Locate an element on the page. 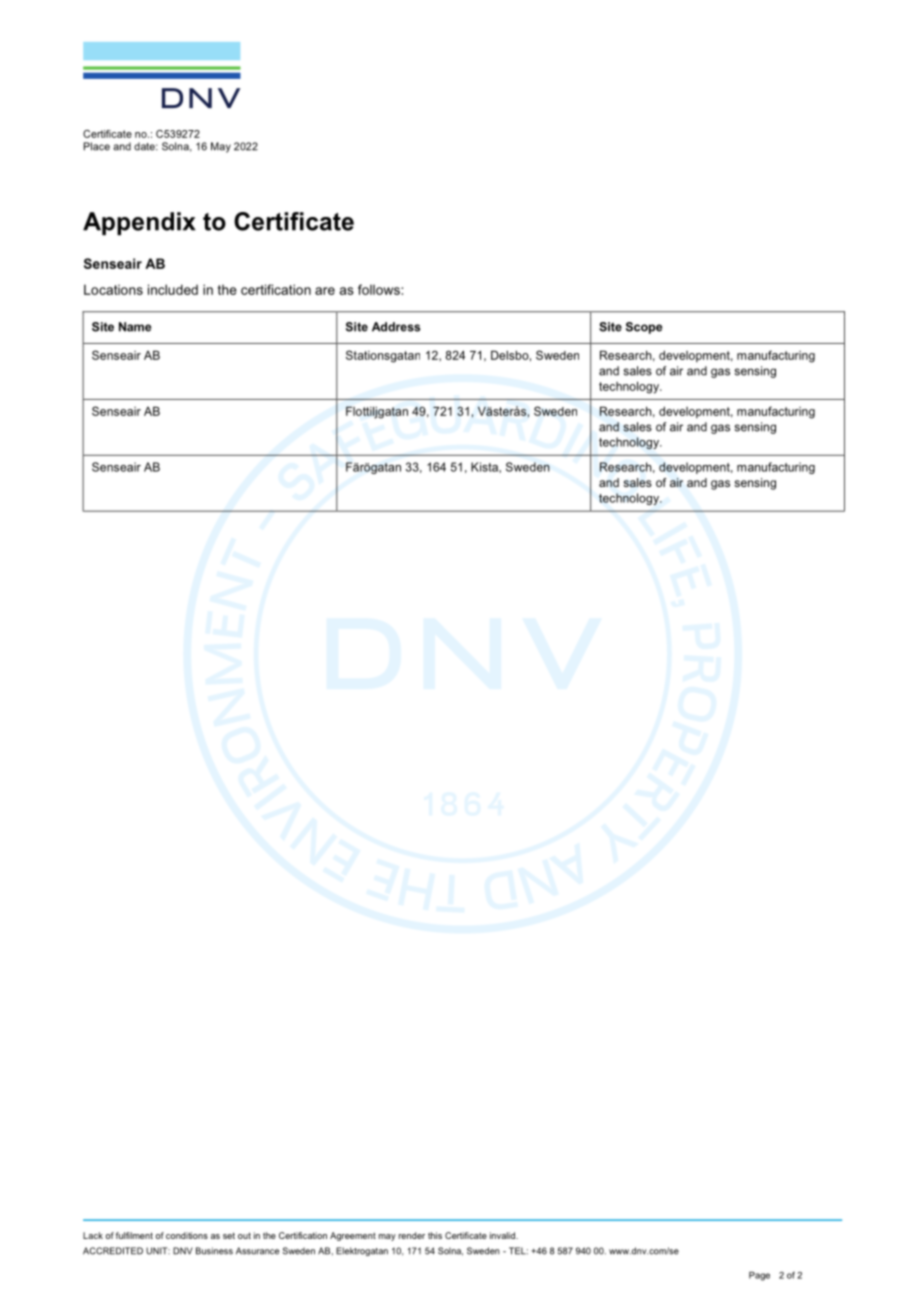 The height and width of the page is (1308, 924). follows is located at coordinates (380, 289).
